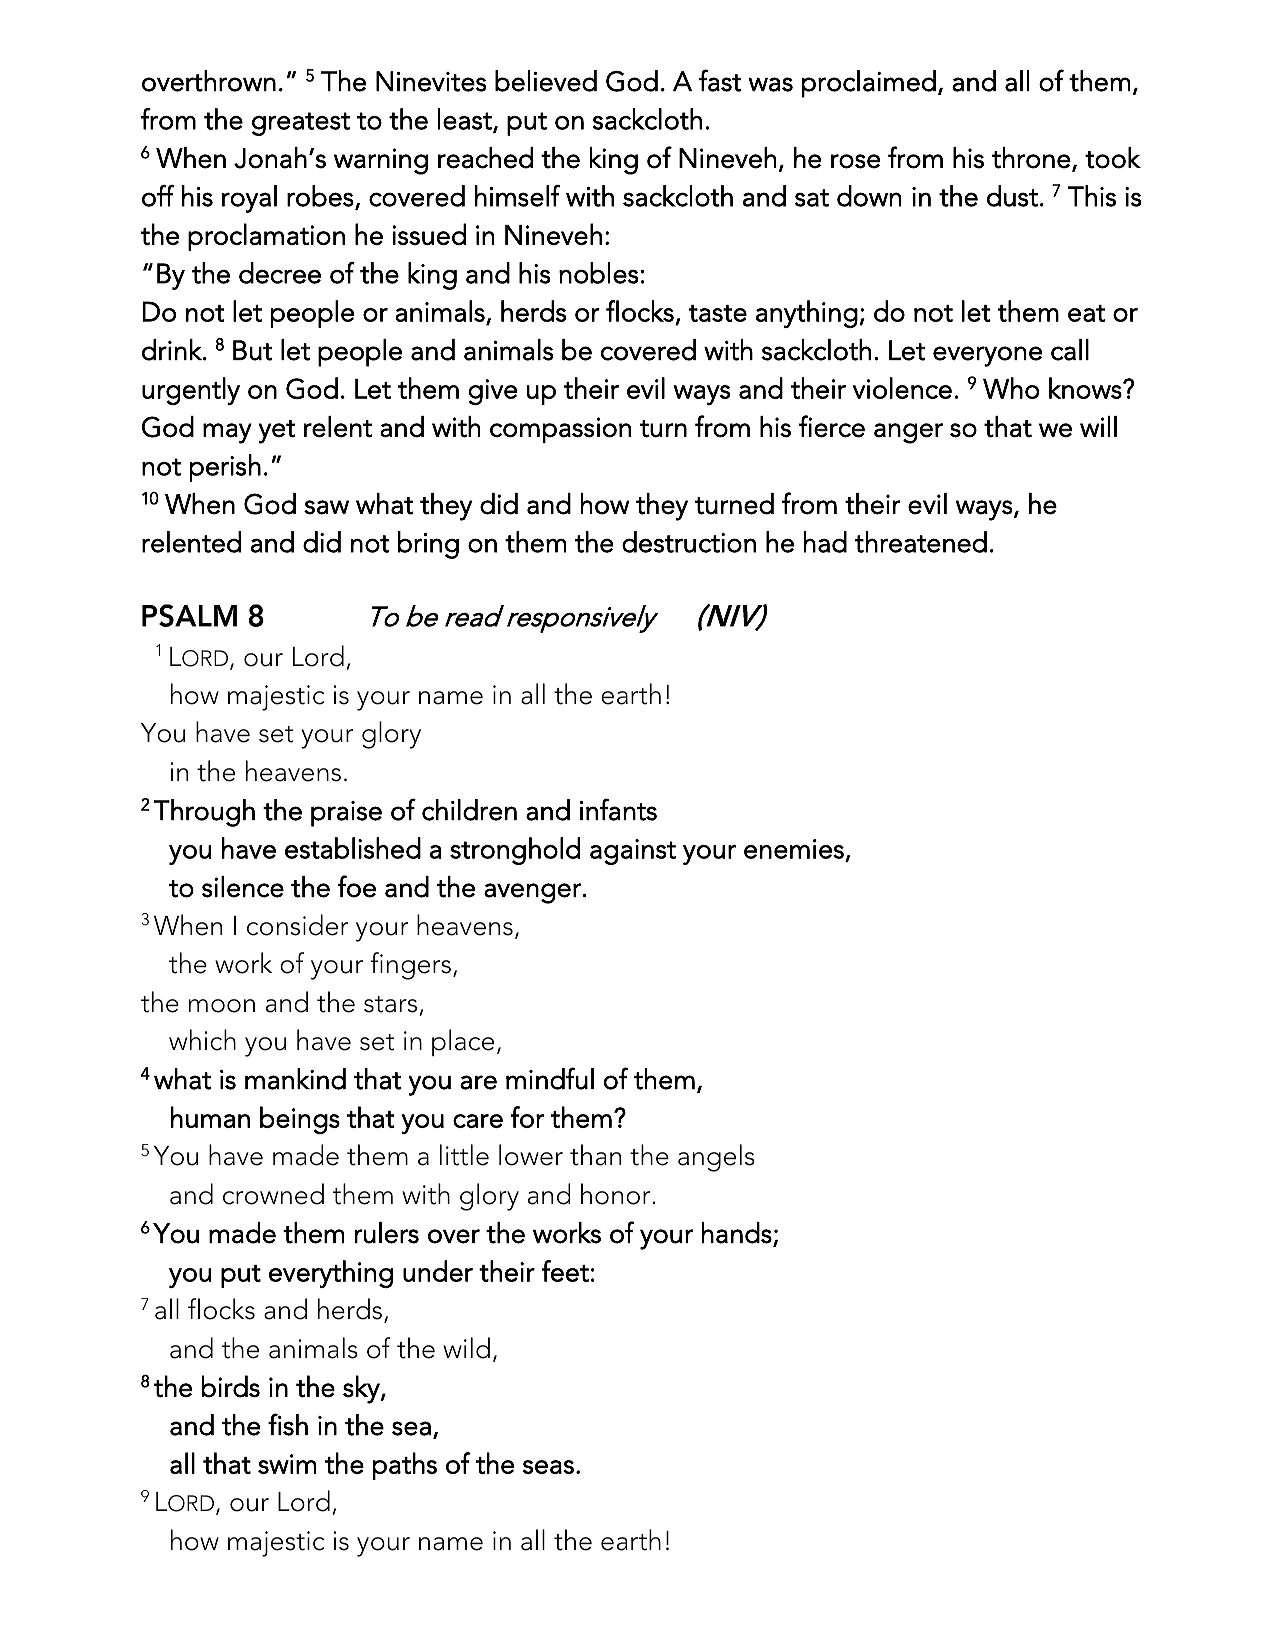 The width and height of the screenshot is (1276, 1651). Describe the element at coordinates (204, 813) in the screenshot. I see `Through` at that location.
